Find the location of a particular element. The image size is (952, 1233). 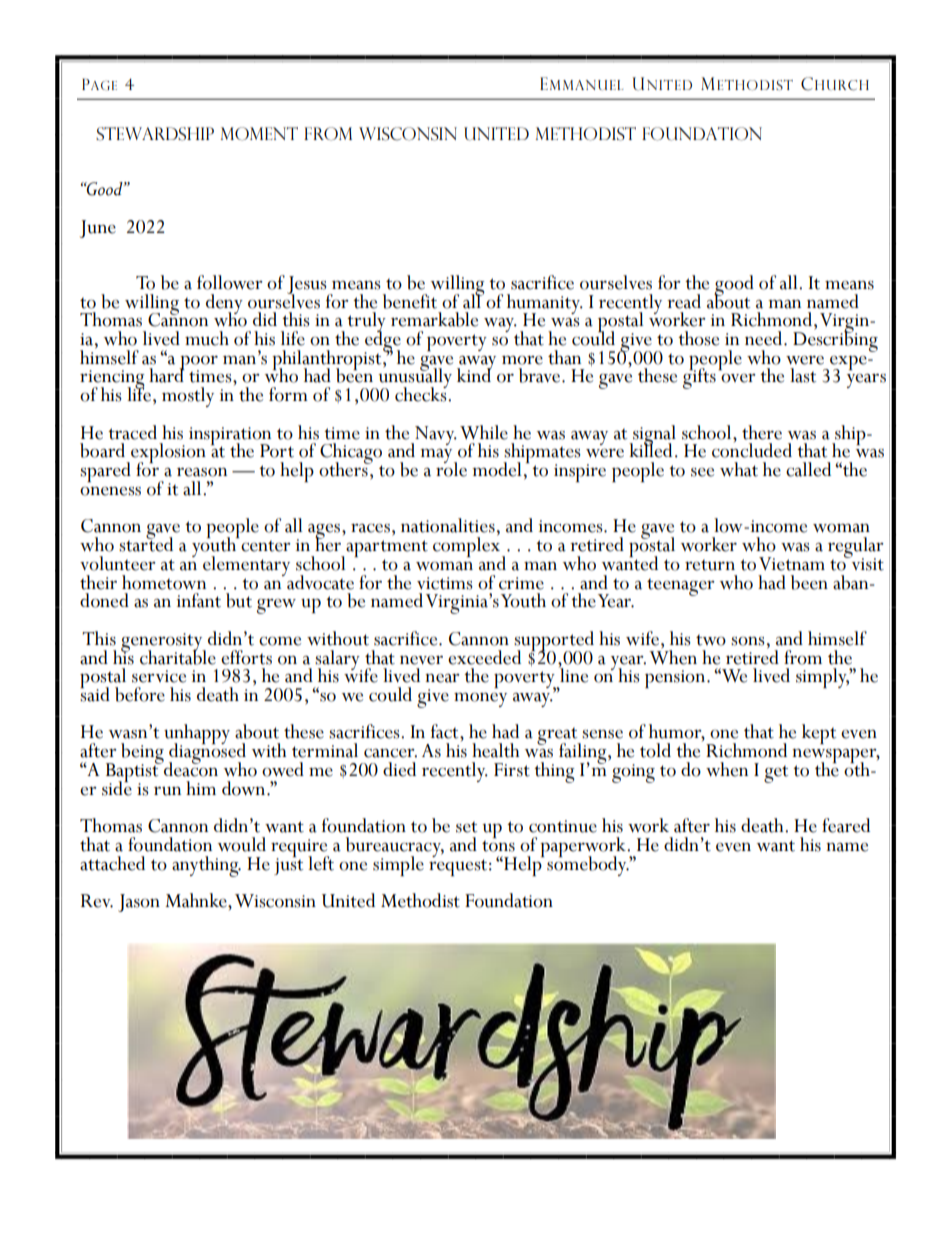

kept is located at coordinates (819, 734).
